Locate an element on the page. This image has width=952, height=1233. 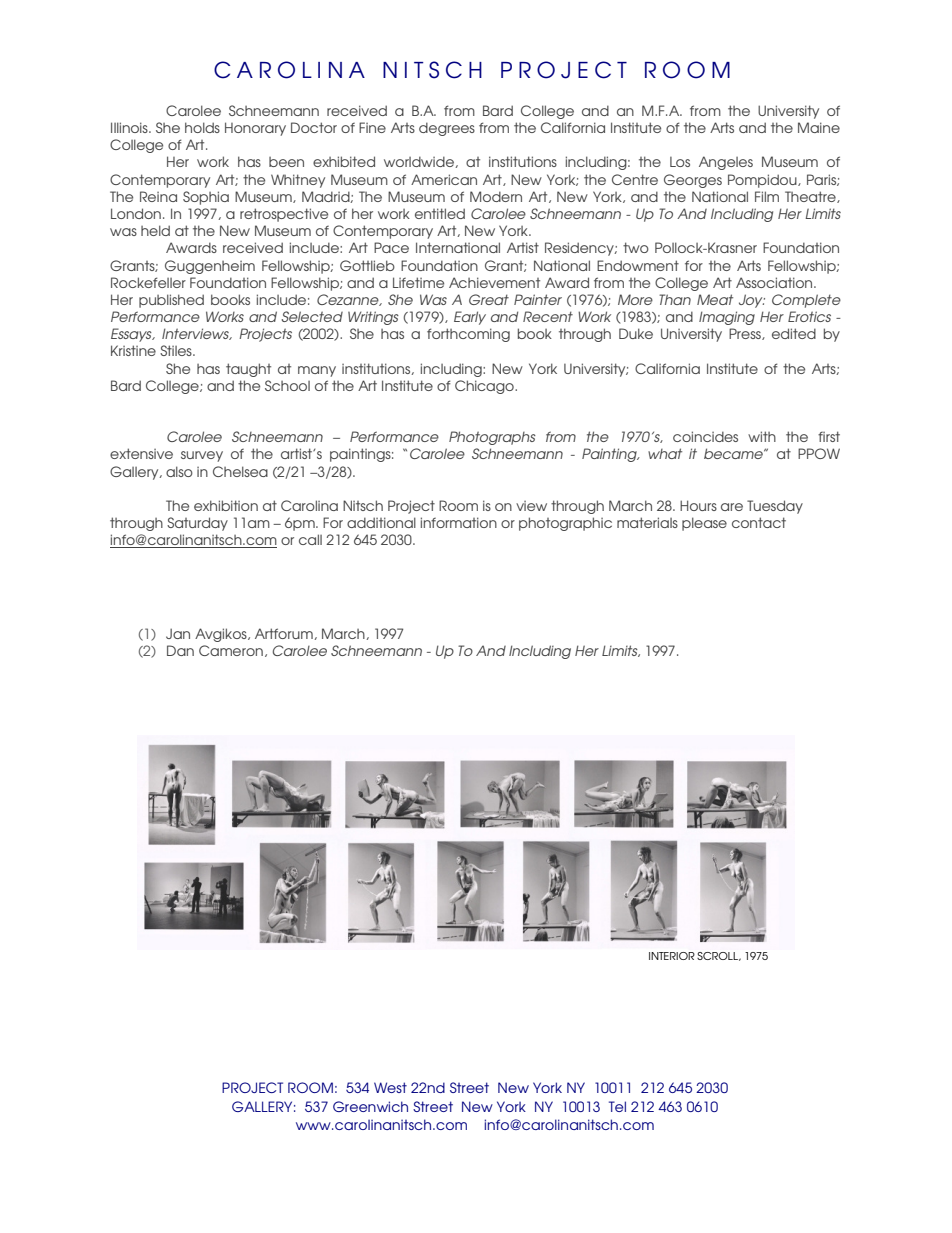
photographic is located at coordinates (565, 524).
